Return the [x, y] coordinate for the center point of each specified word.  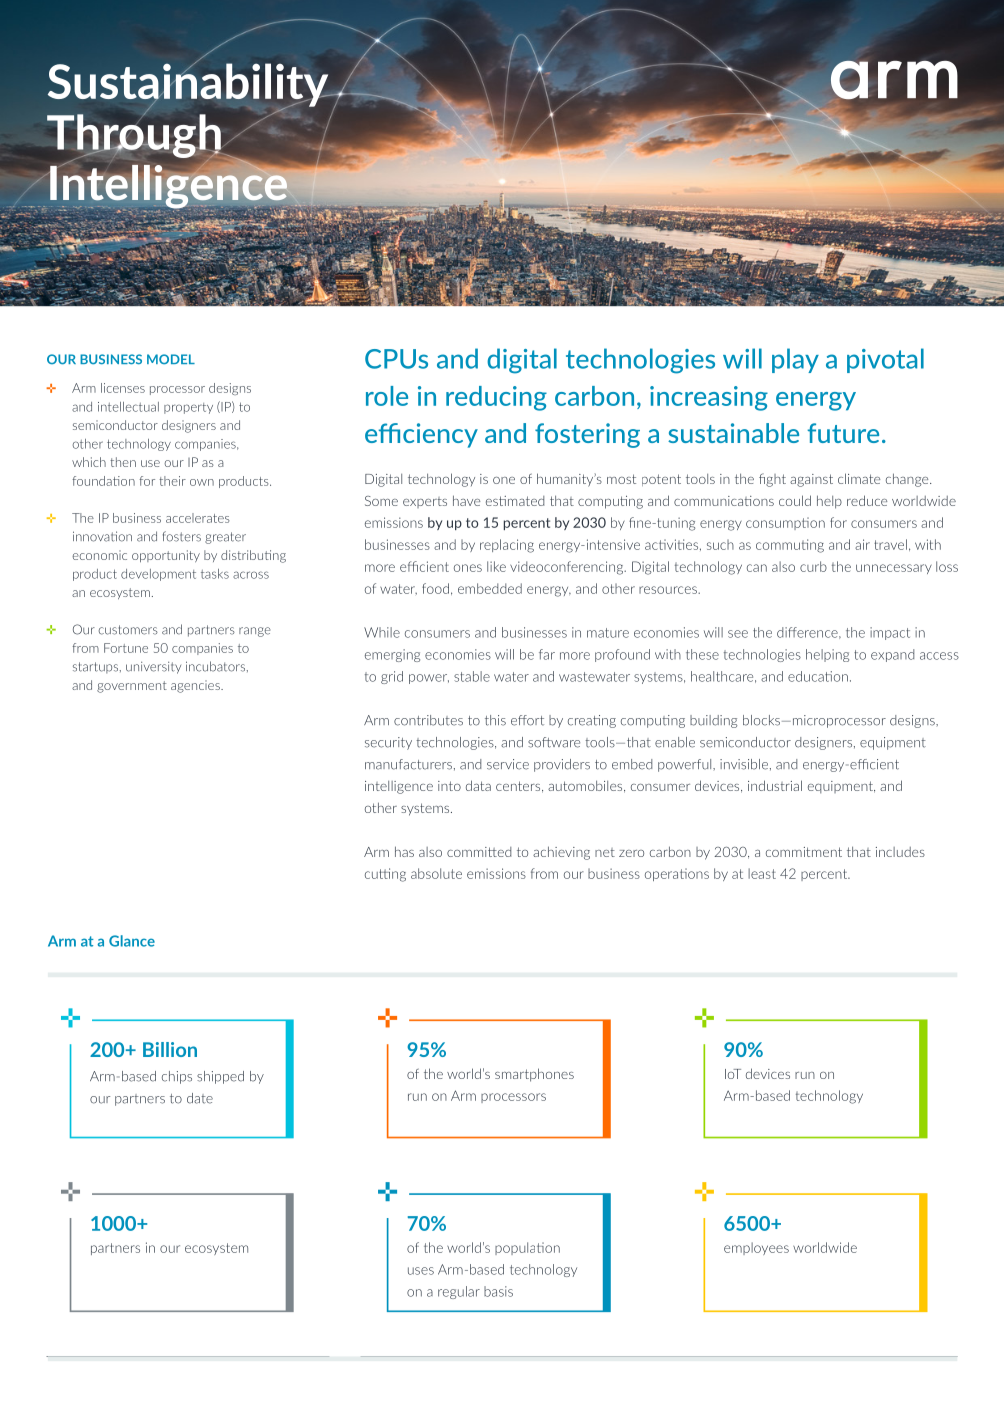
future [843, 433]
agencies [196, 686]
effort [527, 720]
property [188, 408]
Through [135, 136]
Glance [132, 941]
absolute [436, 873]
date [200, 1098]
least [762, 873]
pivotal [885, 360]
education [818, 676]
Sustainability [189, 85]
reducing [496, 398]
